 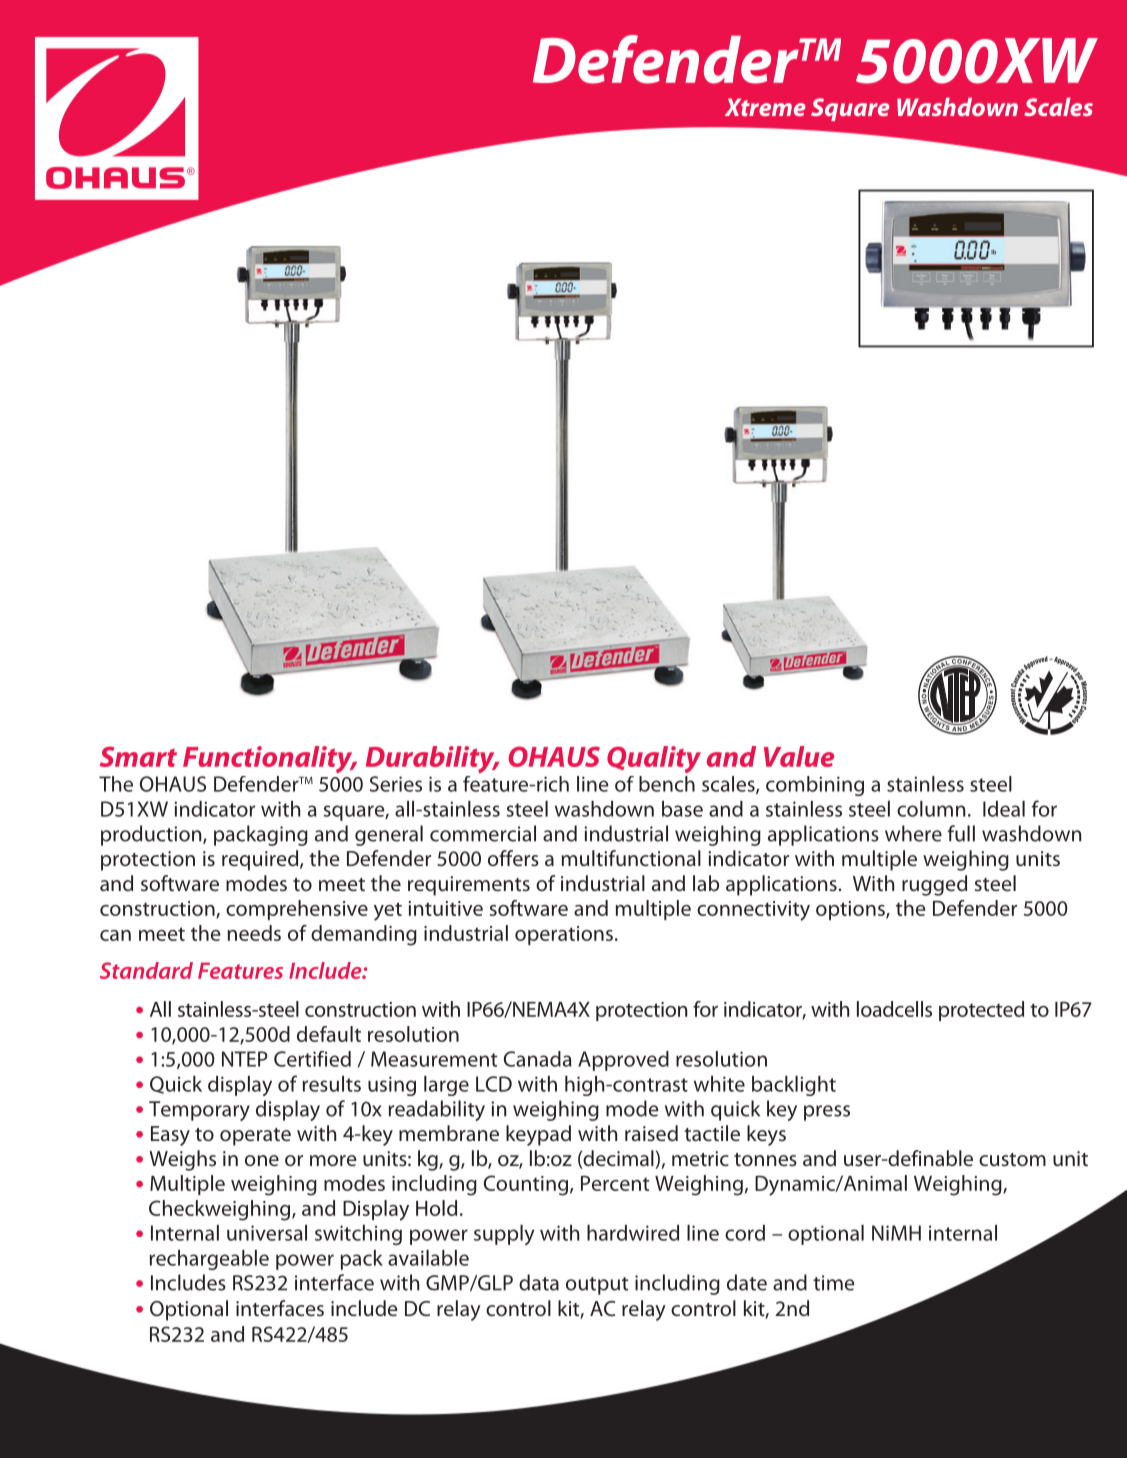 What do you see at coordinates (254, 933) in the screenshot?
I see `needs` at bounding box center [254, 933].
